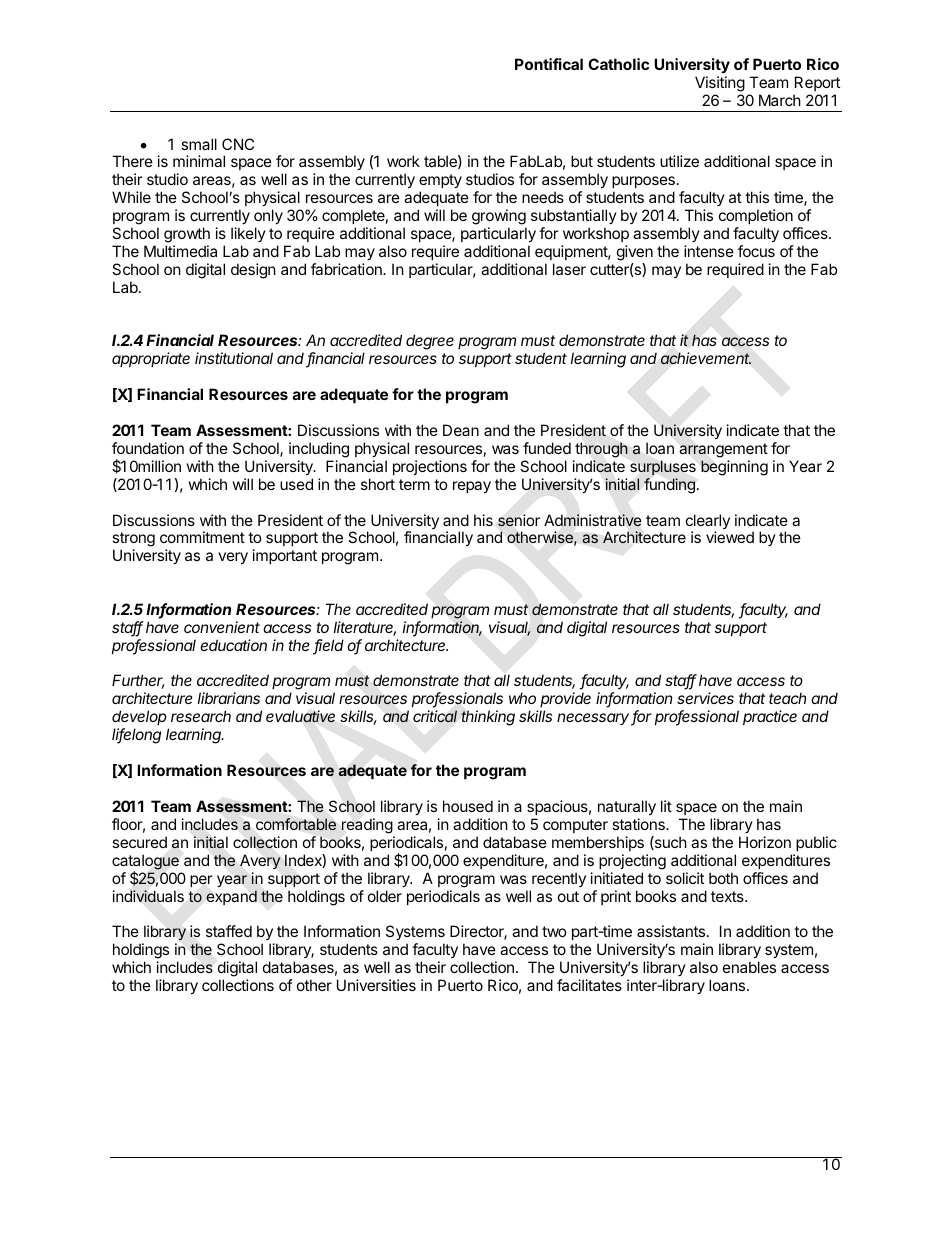 This document has width=952, height=1233. What do you see at coordinates (199, 144) in the document?
I see `small` at bounding box center [199, 144].
